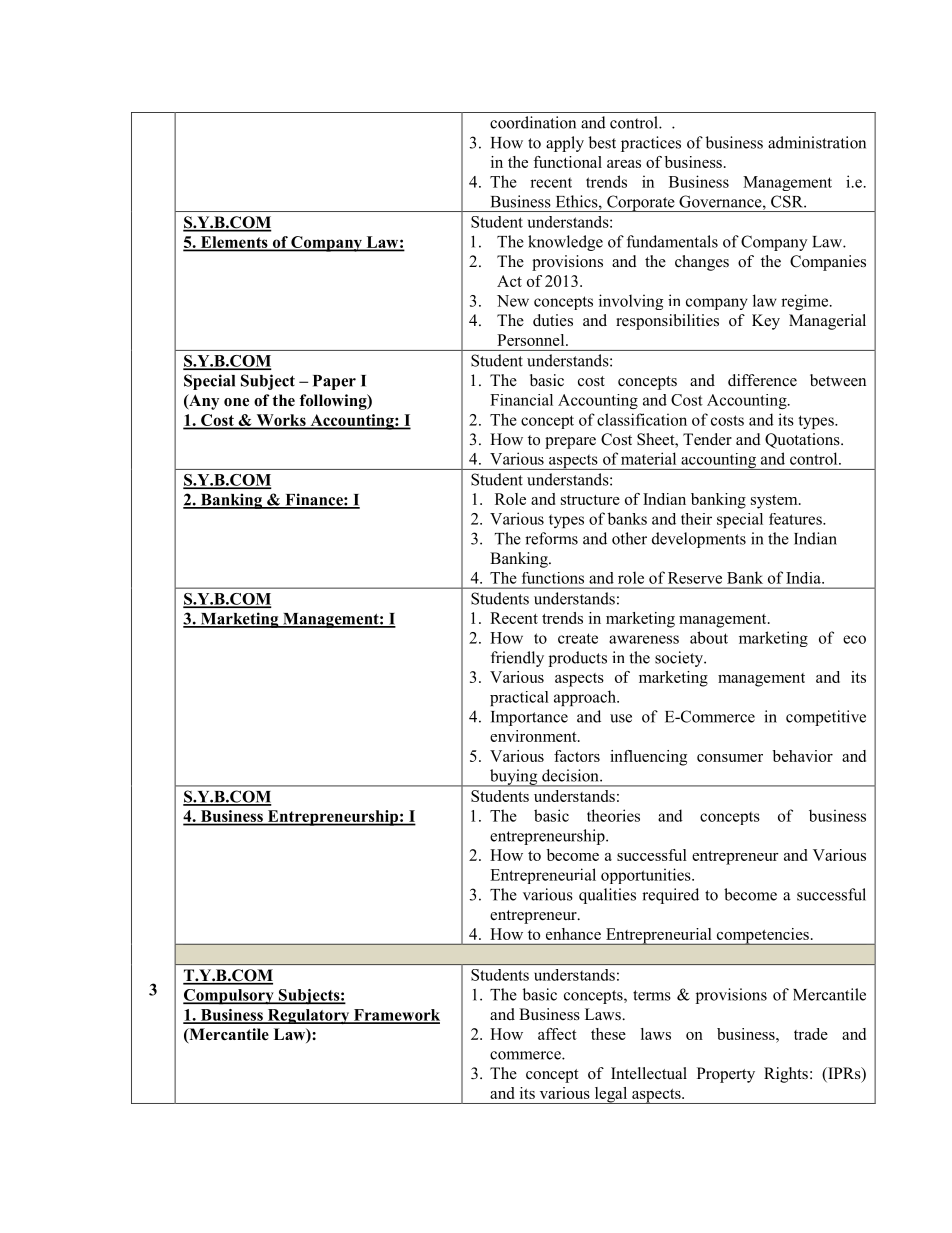 This image has width=952, height=1233. I want to click on difference, so click(762, 380).
